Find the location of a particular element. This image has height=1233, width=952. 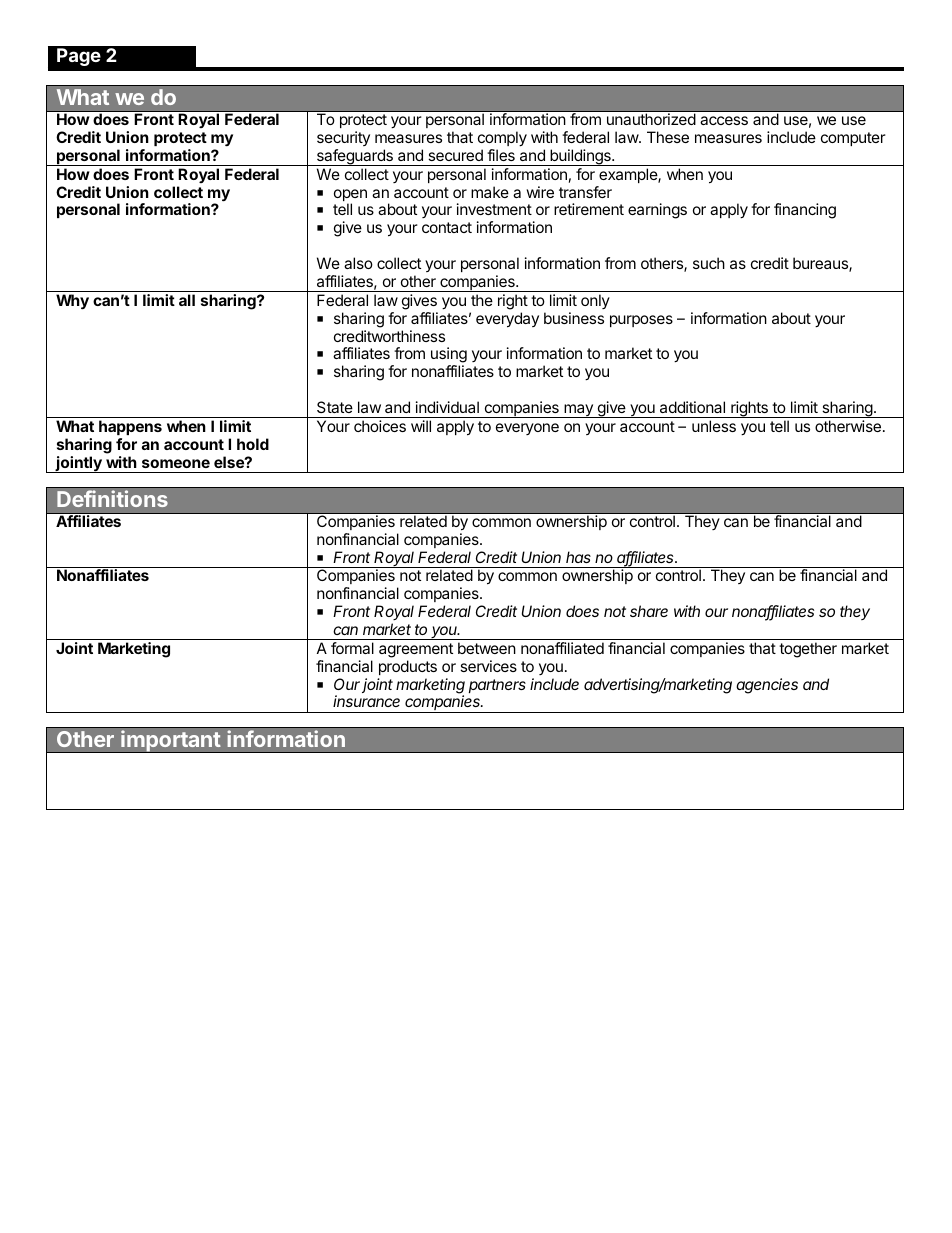

access is located at coordinates (724, 120).
